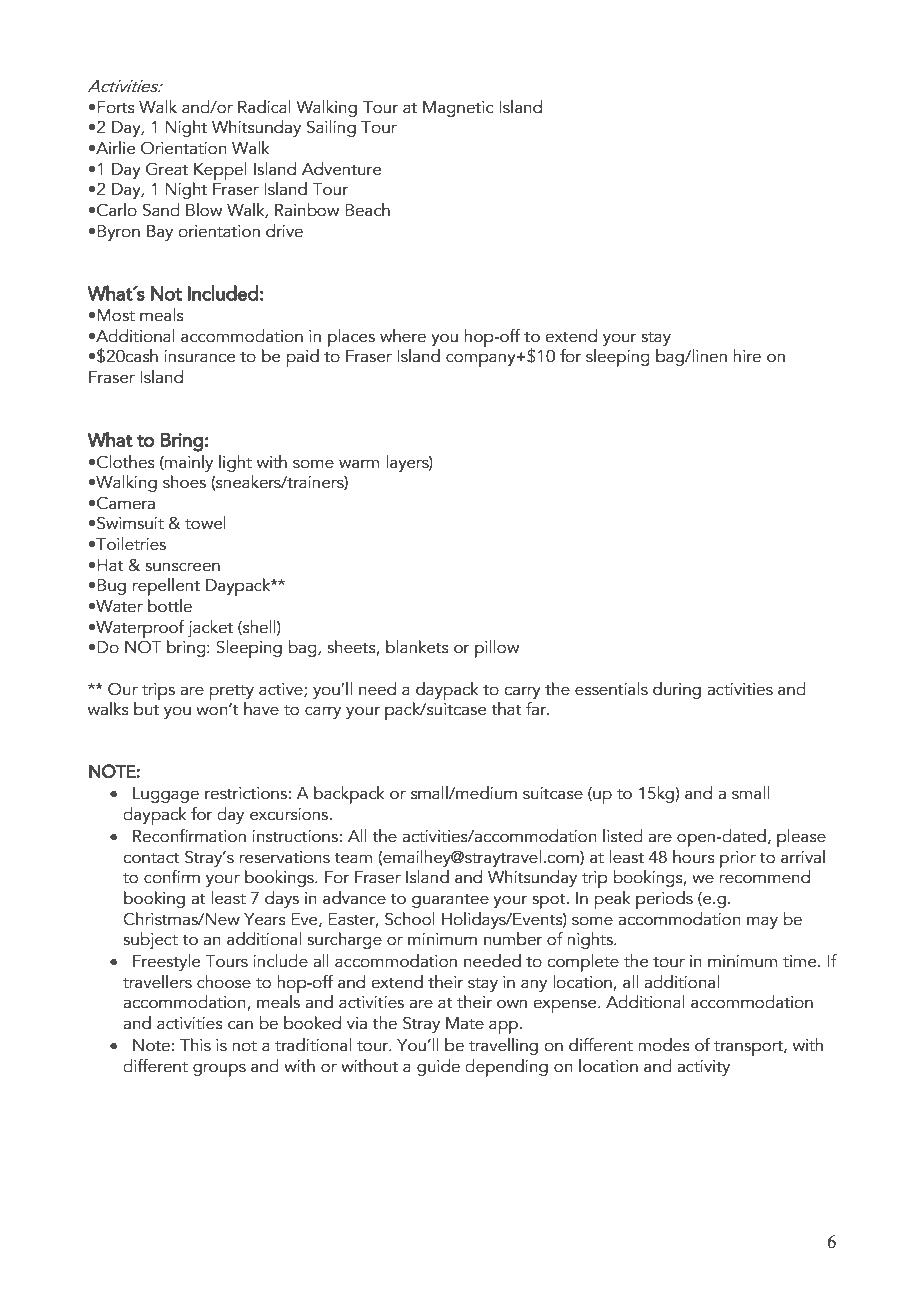 Image resolution: width=924 pixels, height=1308 pixels. What do you see at coordinates (747, 356) in the page?
I see `hire` at bounding box center [747, 356].
